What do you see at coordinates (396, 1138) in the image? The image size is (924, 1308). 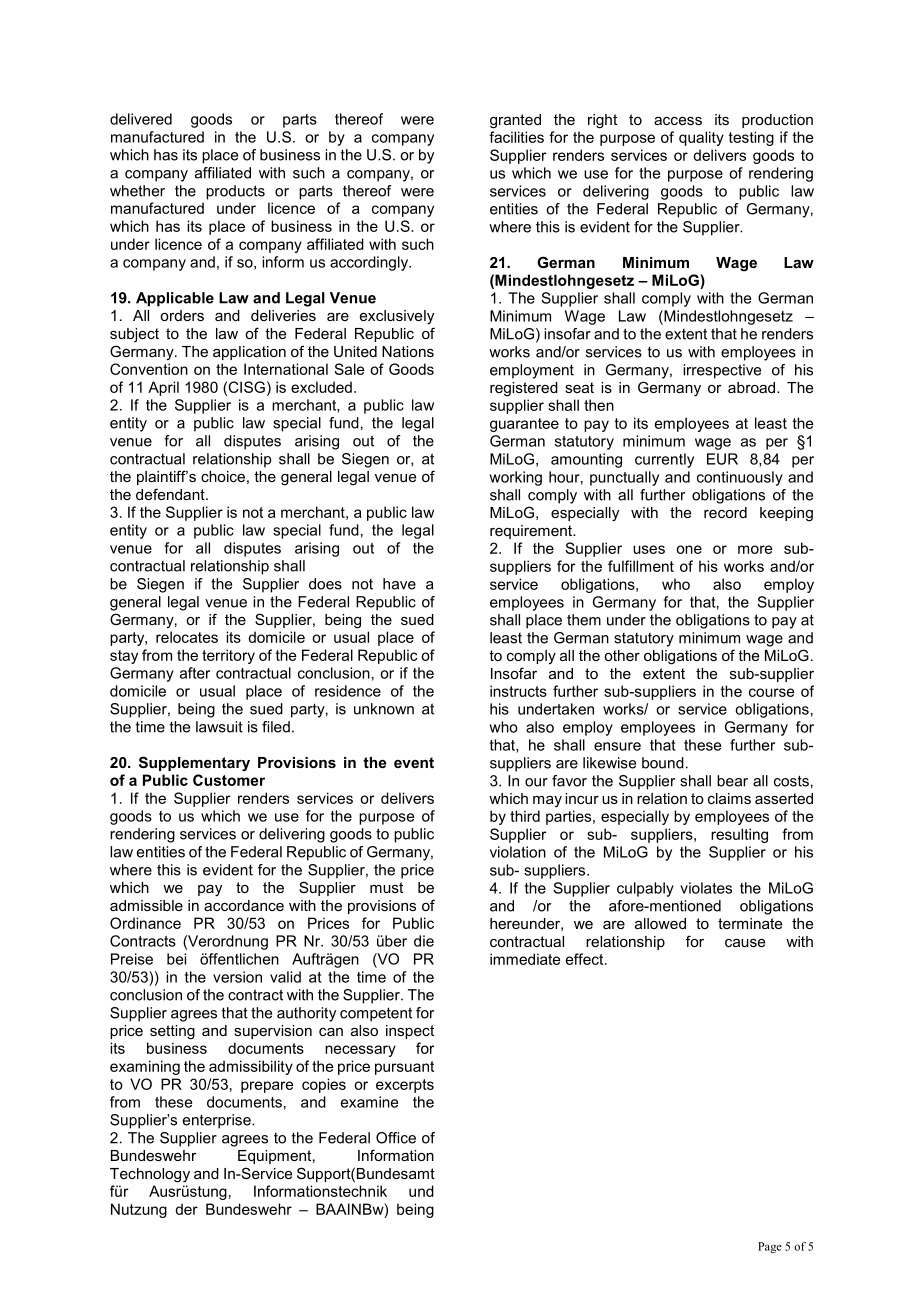 I see `Office` at bounding box center [396, 1138].
